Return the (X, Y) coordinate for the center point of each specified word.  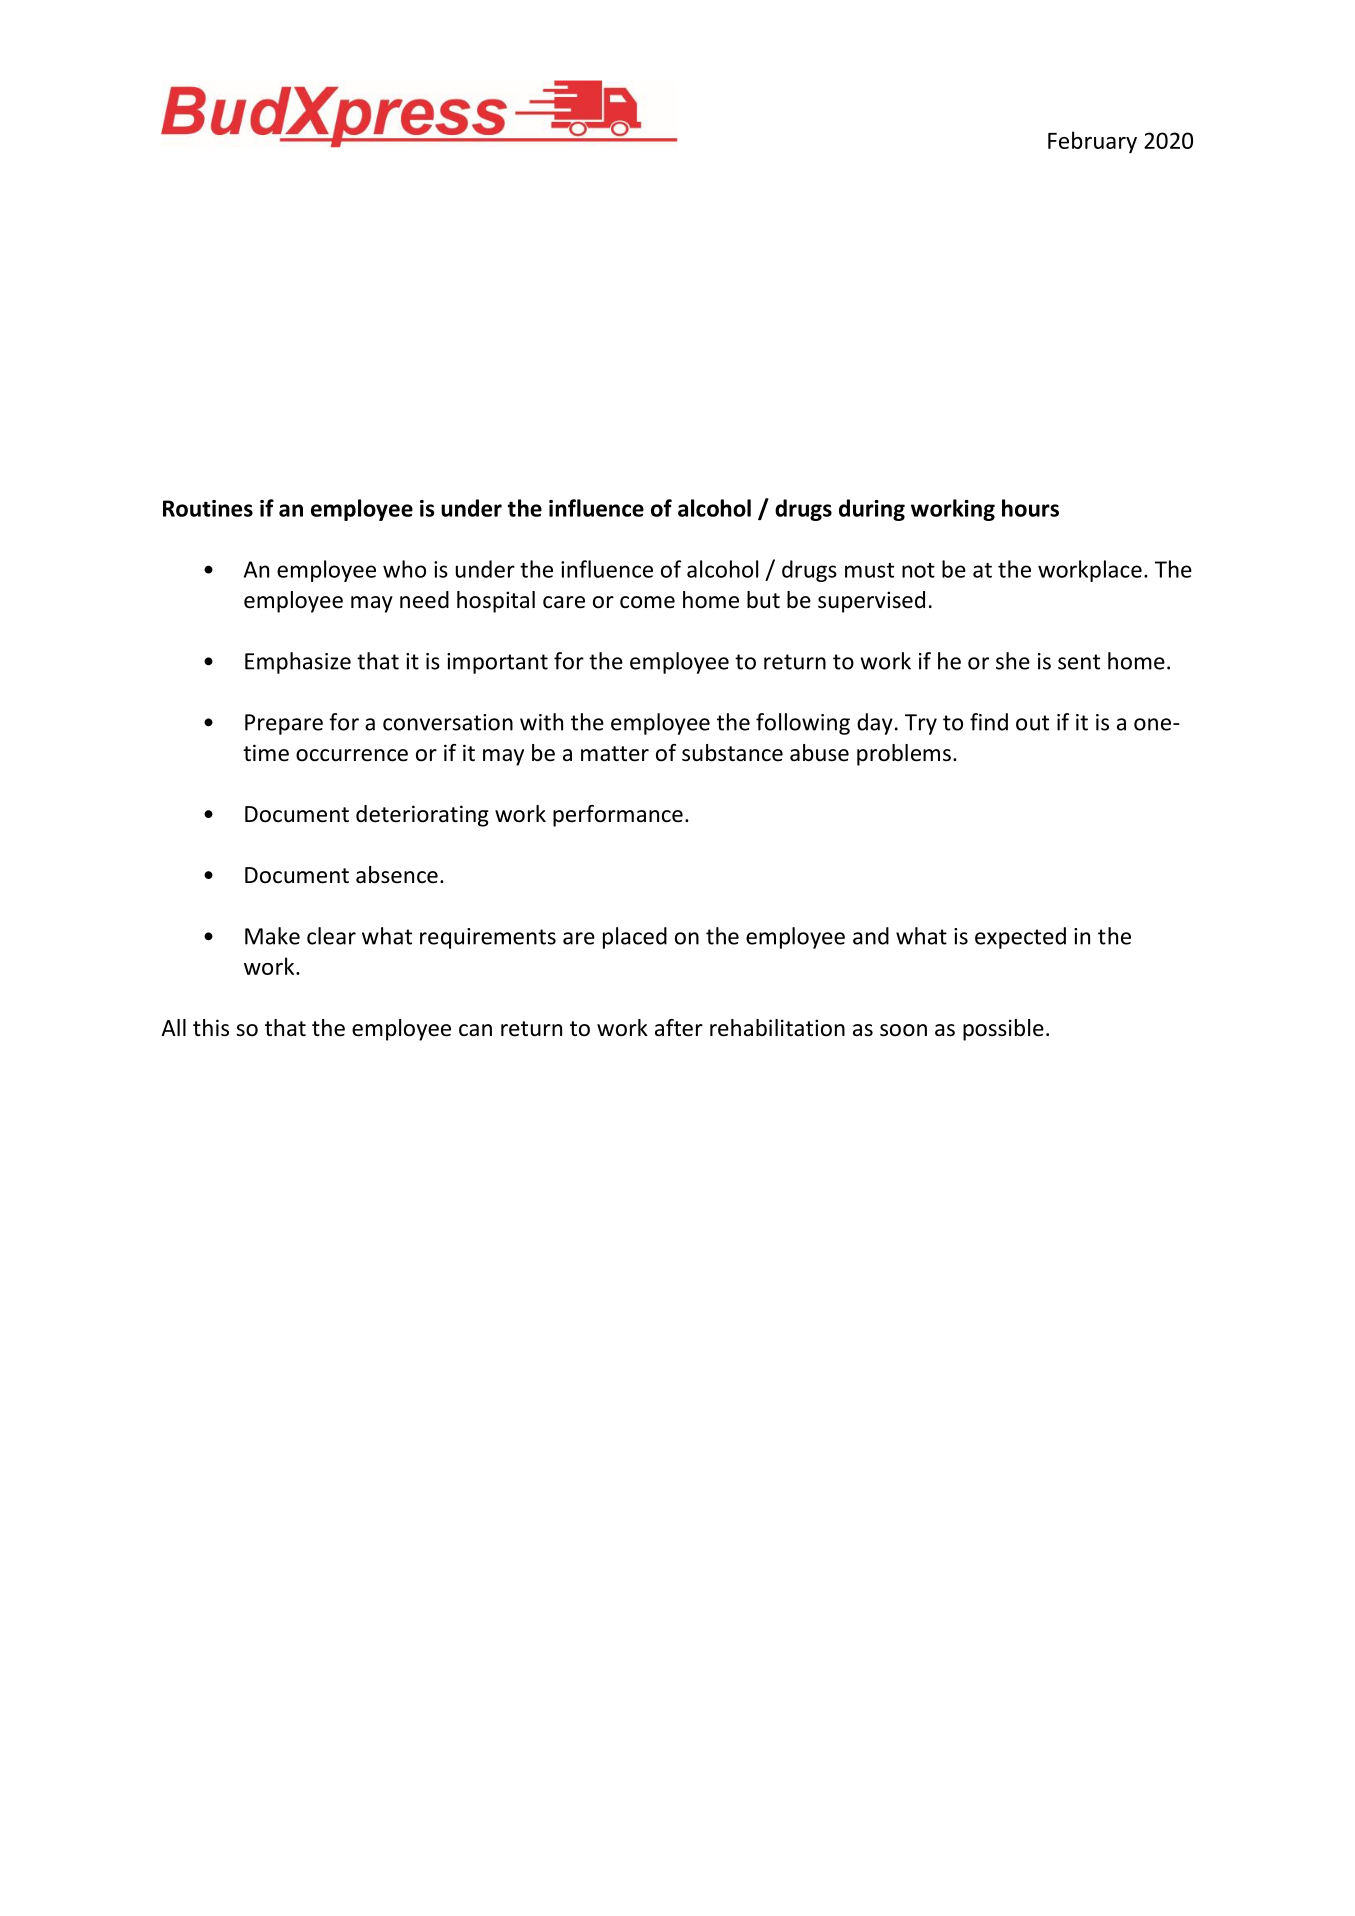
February (1092, 142)
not (918, 570)
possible (1003, 1030)
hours (1030, 508)
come (647, 602)
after (679, 1028)
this (211, 1028)
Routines (208, 508)
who (404, 569)
